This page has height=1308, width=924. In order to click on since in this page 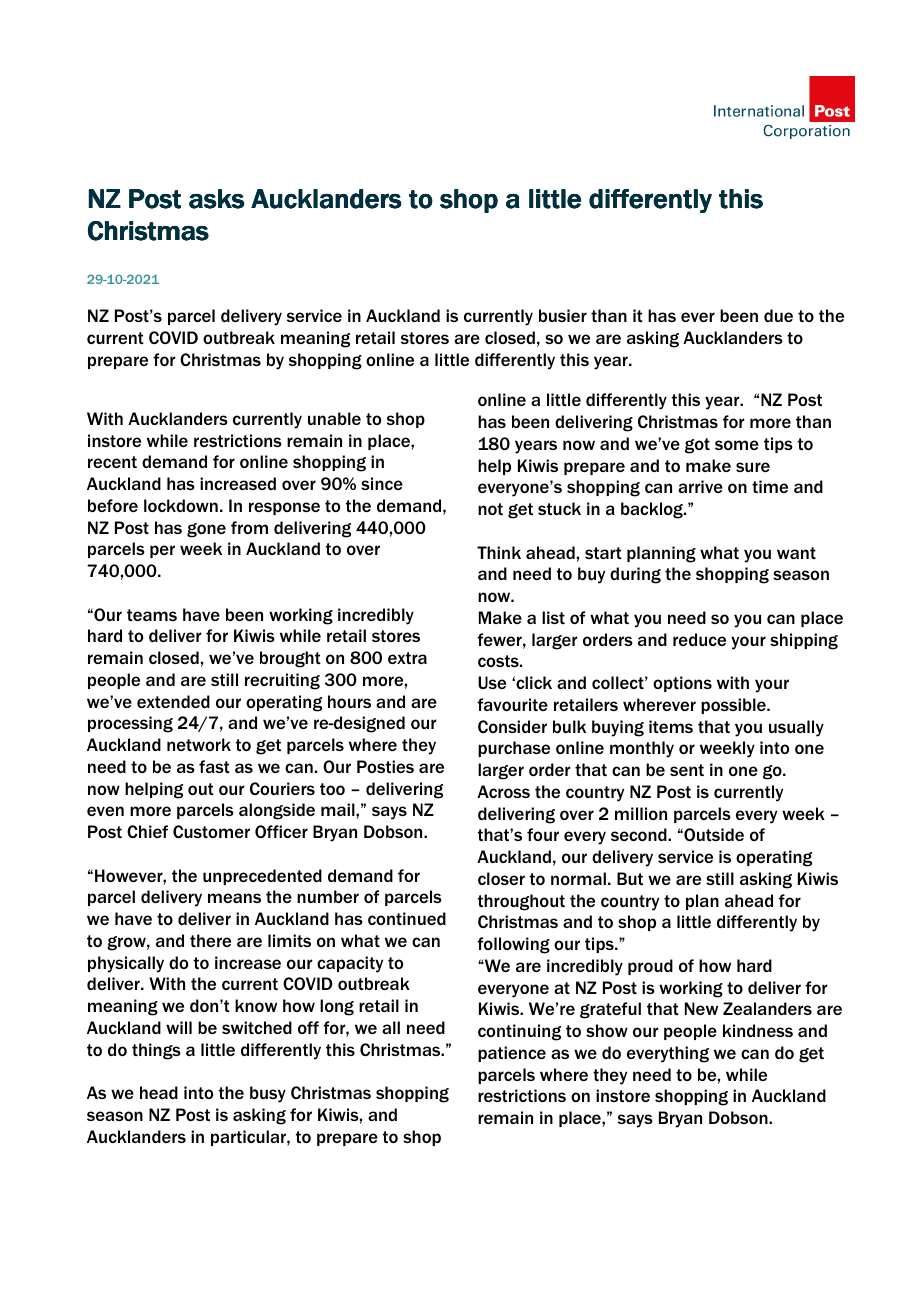, I will do `click(382, 483)`.
